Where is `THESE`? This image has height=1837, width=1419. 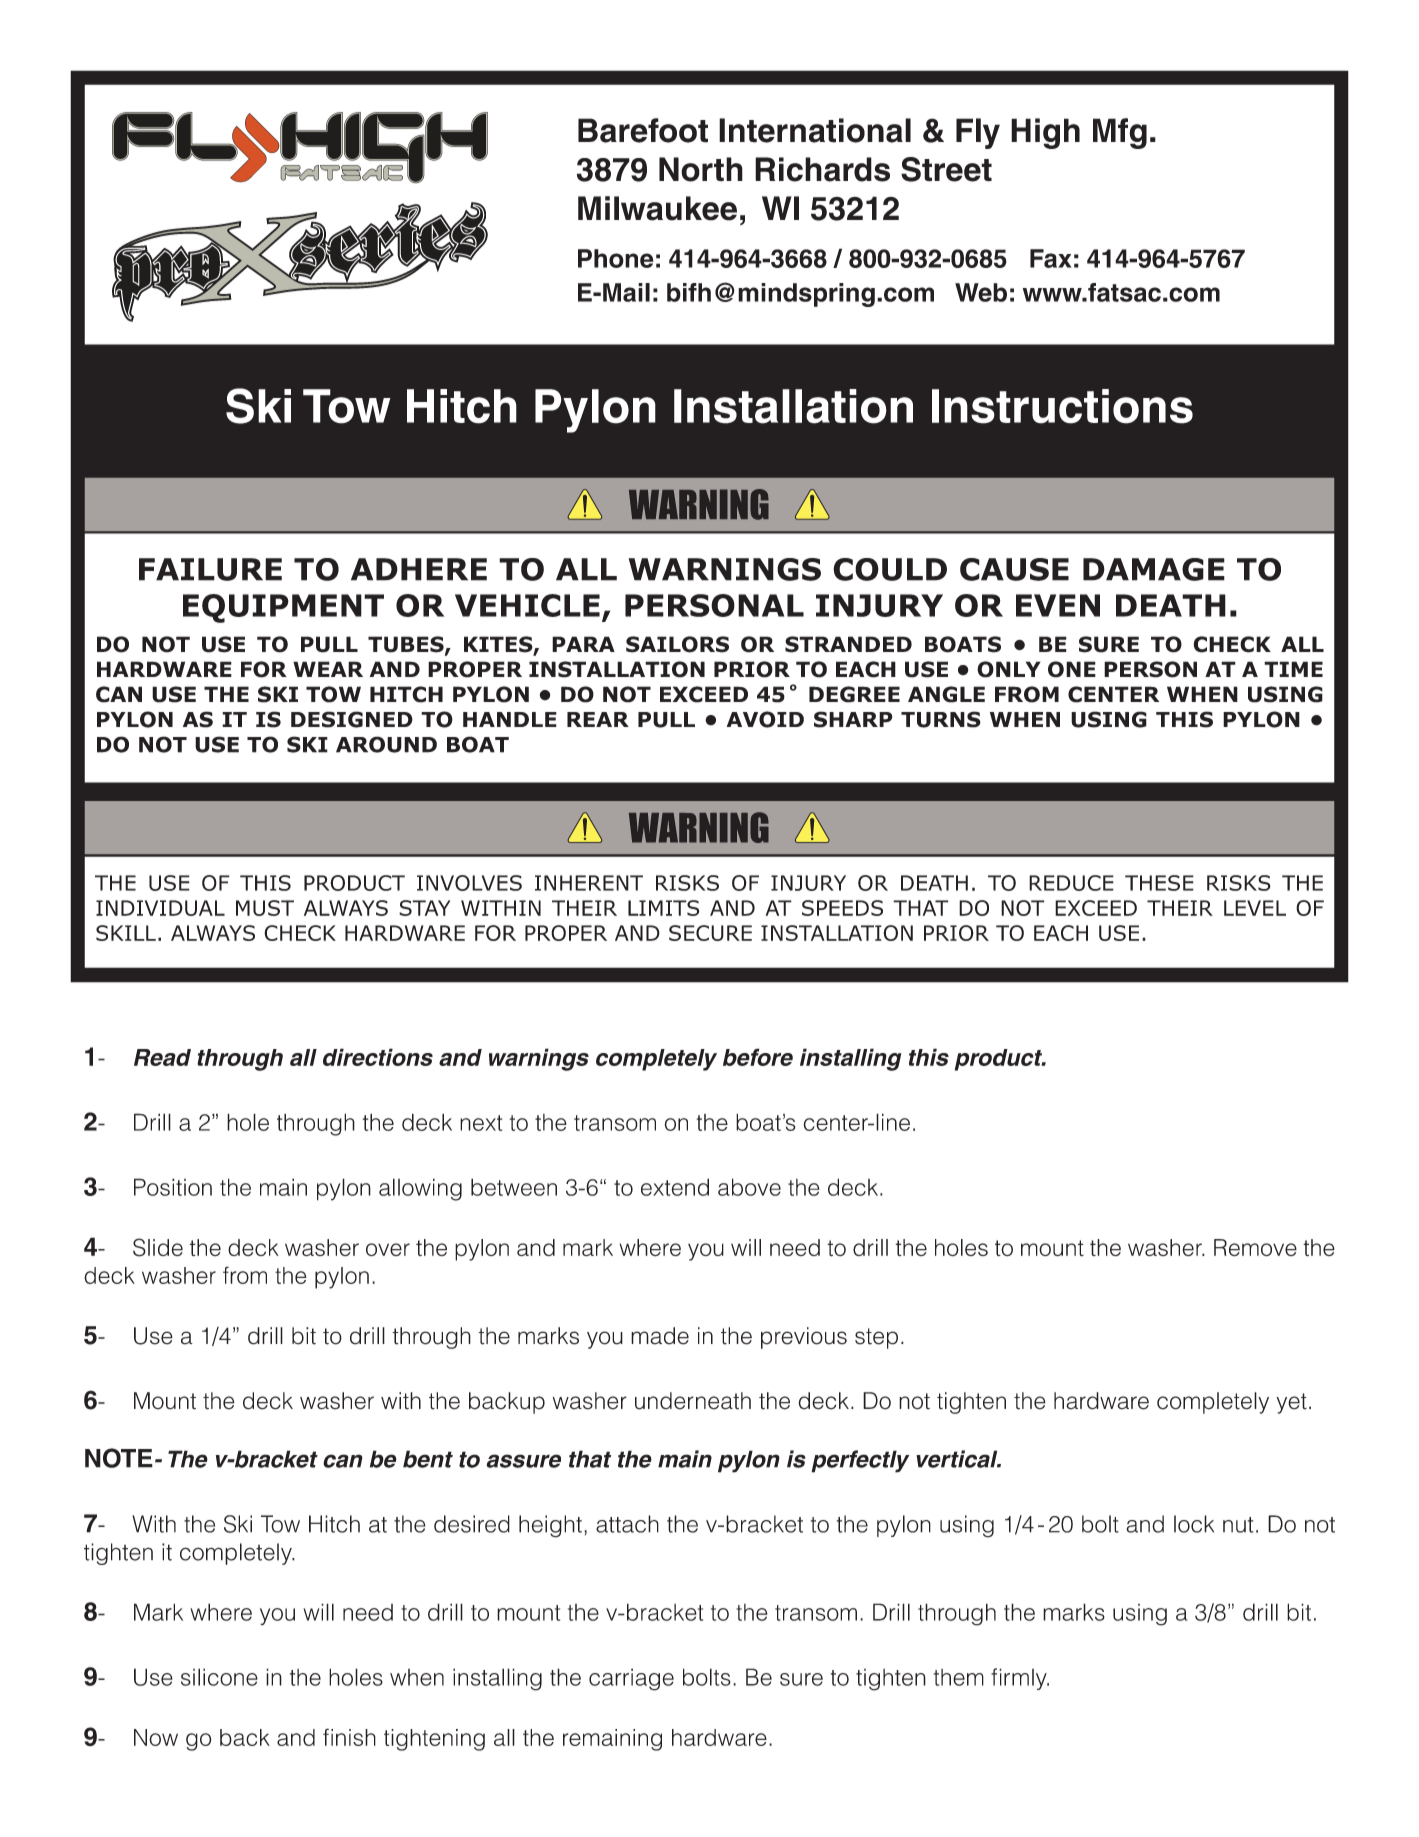 THESE is located at coordinates (1159, 883).
